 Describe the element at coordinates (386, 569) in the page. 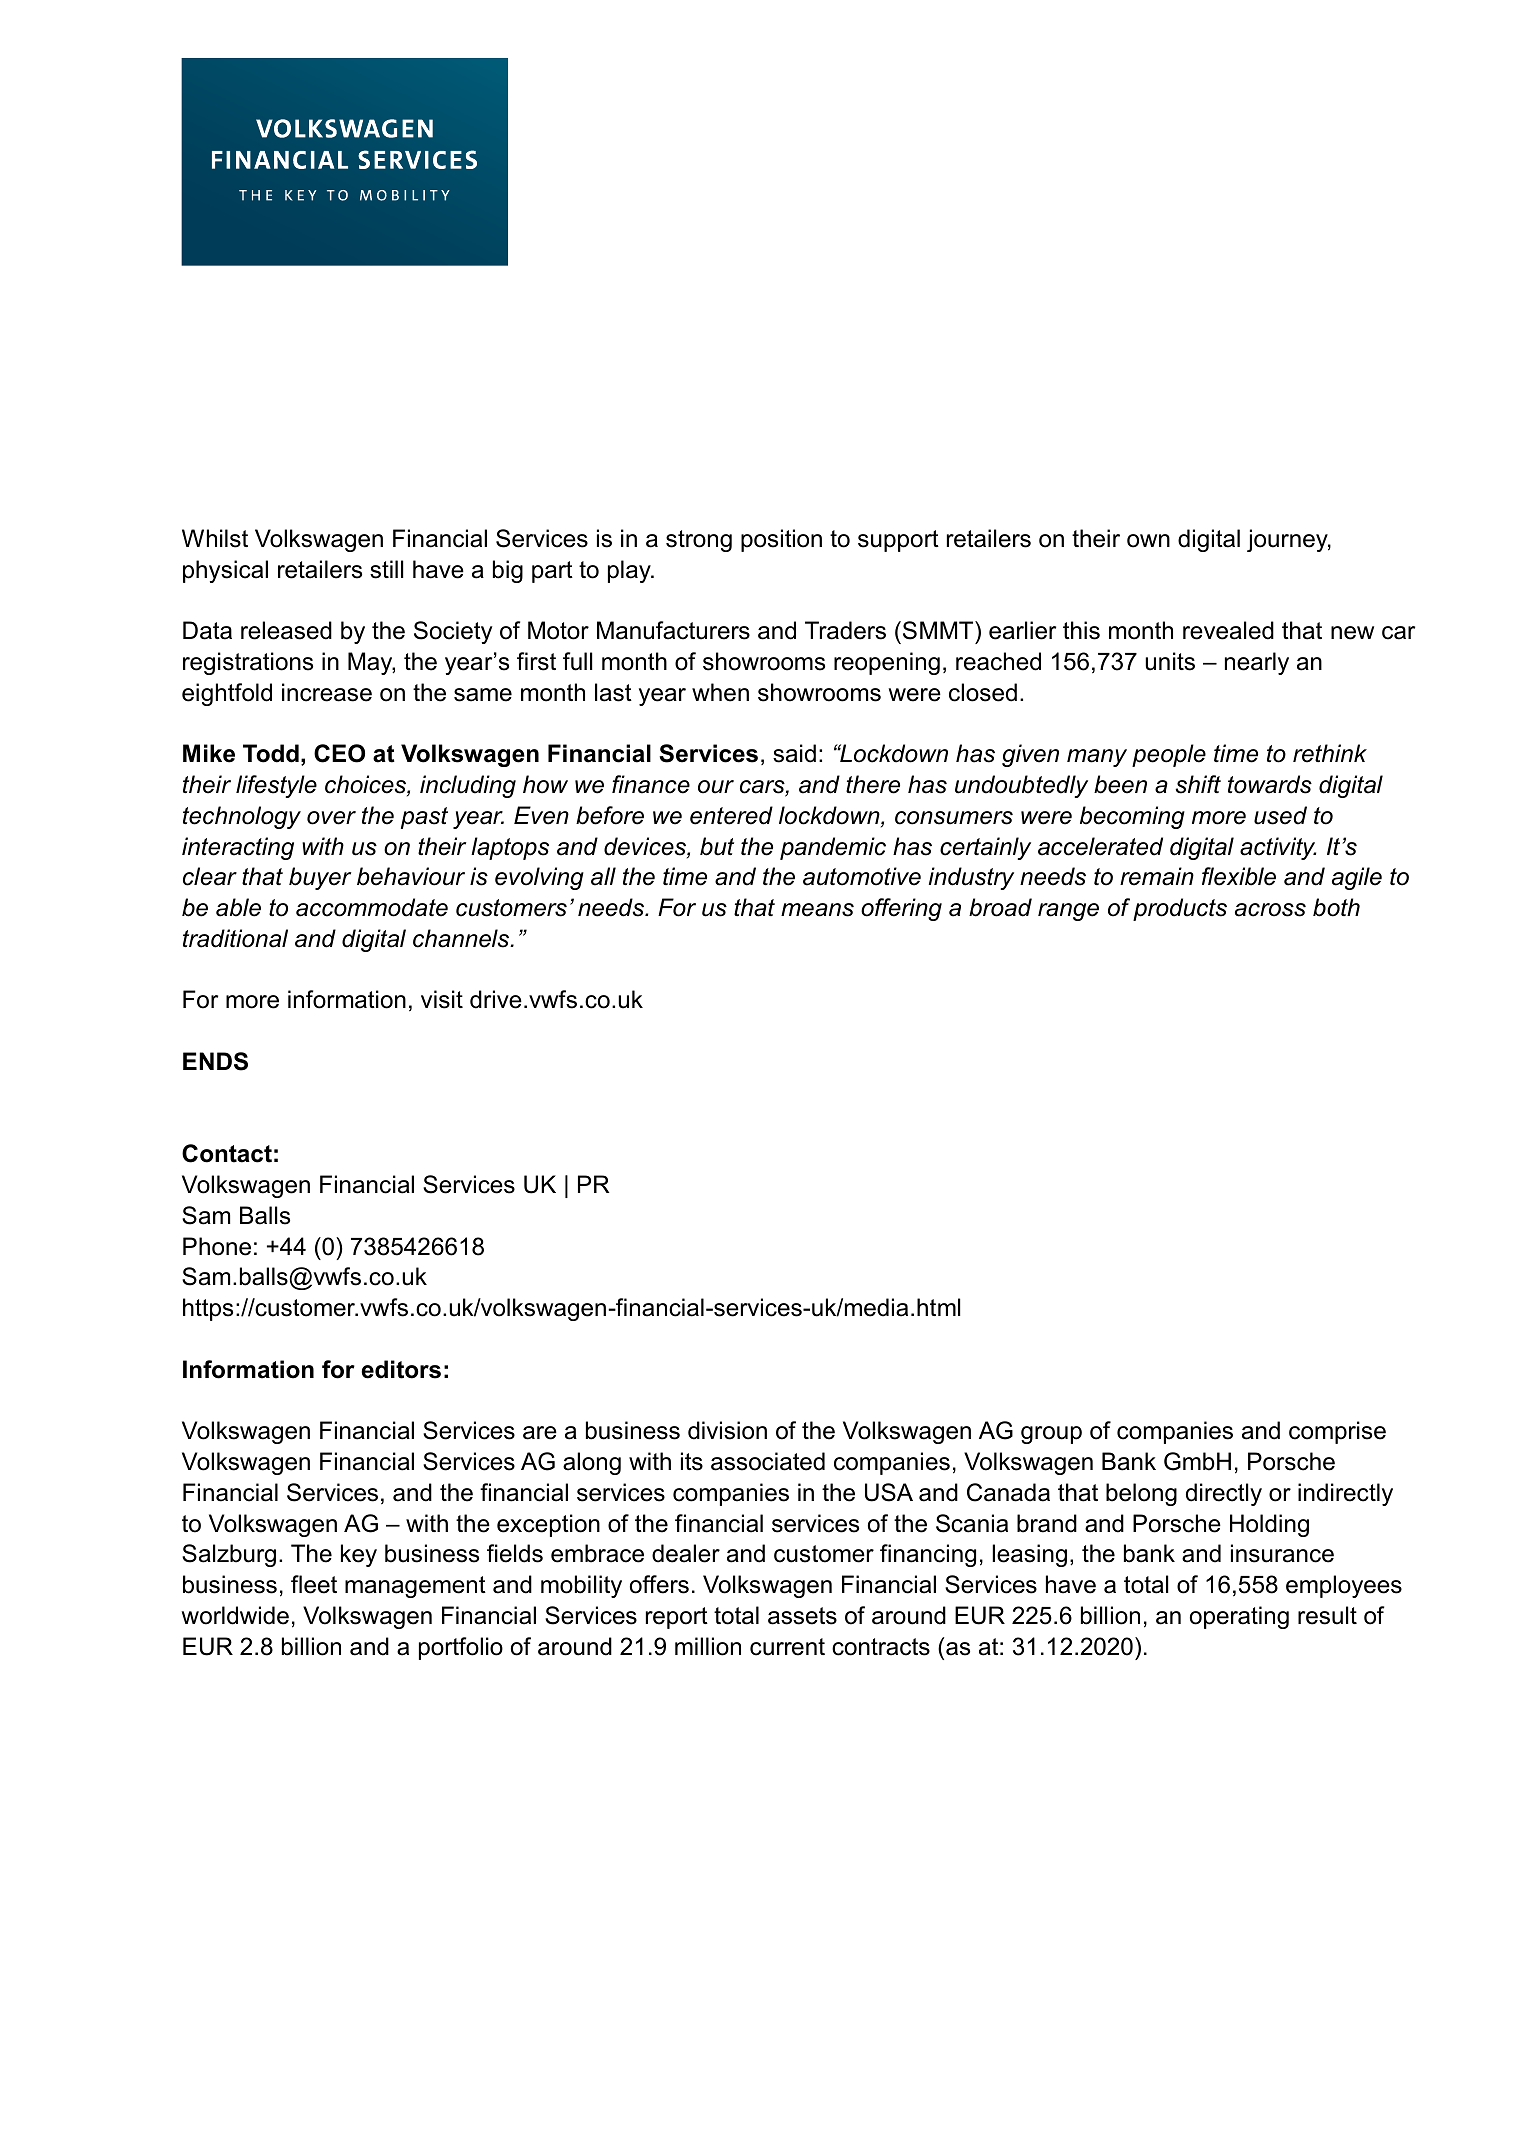

I see `still` at that location.
